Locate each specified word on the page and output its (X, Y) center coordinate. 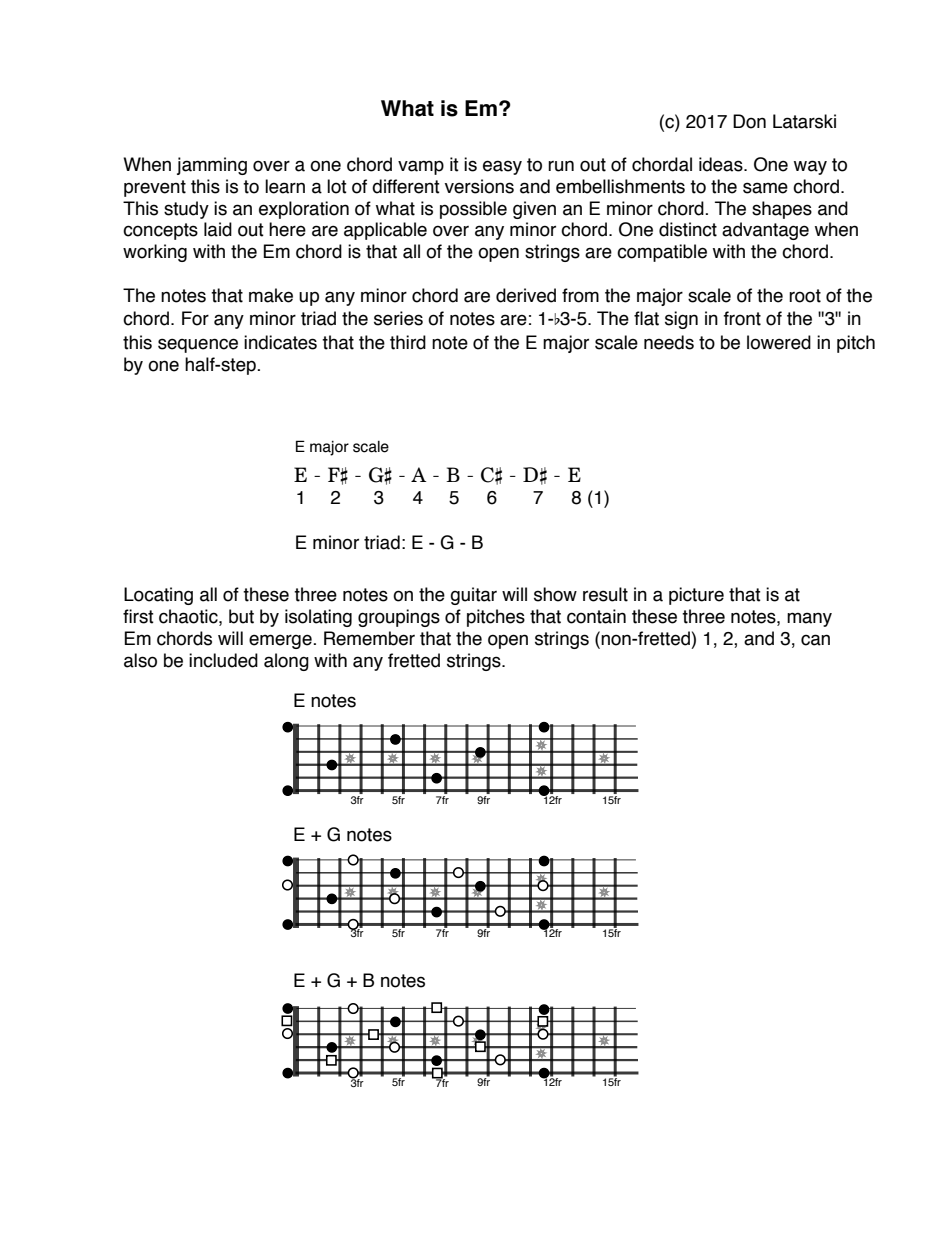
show (555, 594)
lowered (779, 342)
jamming (212, 166)
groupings (399, 618)
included (223, 660)
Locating (158, 596)
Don (749, 121)
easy (502, 167)
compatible (662, 253)
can (815, 640)
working (155, 253)
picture (696, 596)
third (408, 342)
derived (526, 295)
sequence (198, 345)
